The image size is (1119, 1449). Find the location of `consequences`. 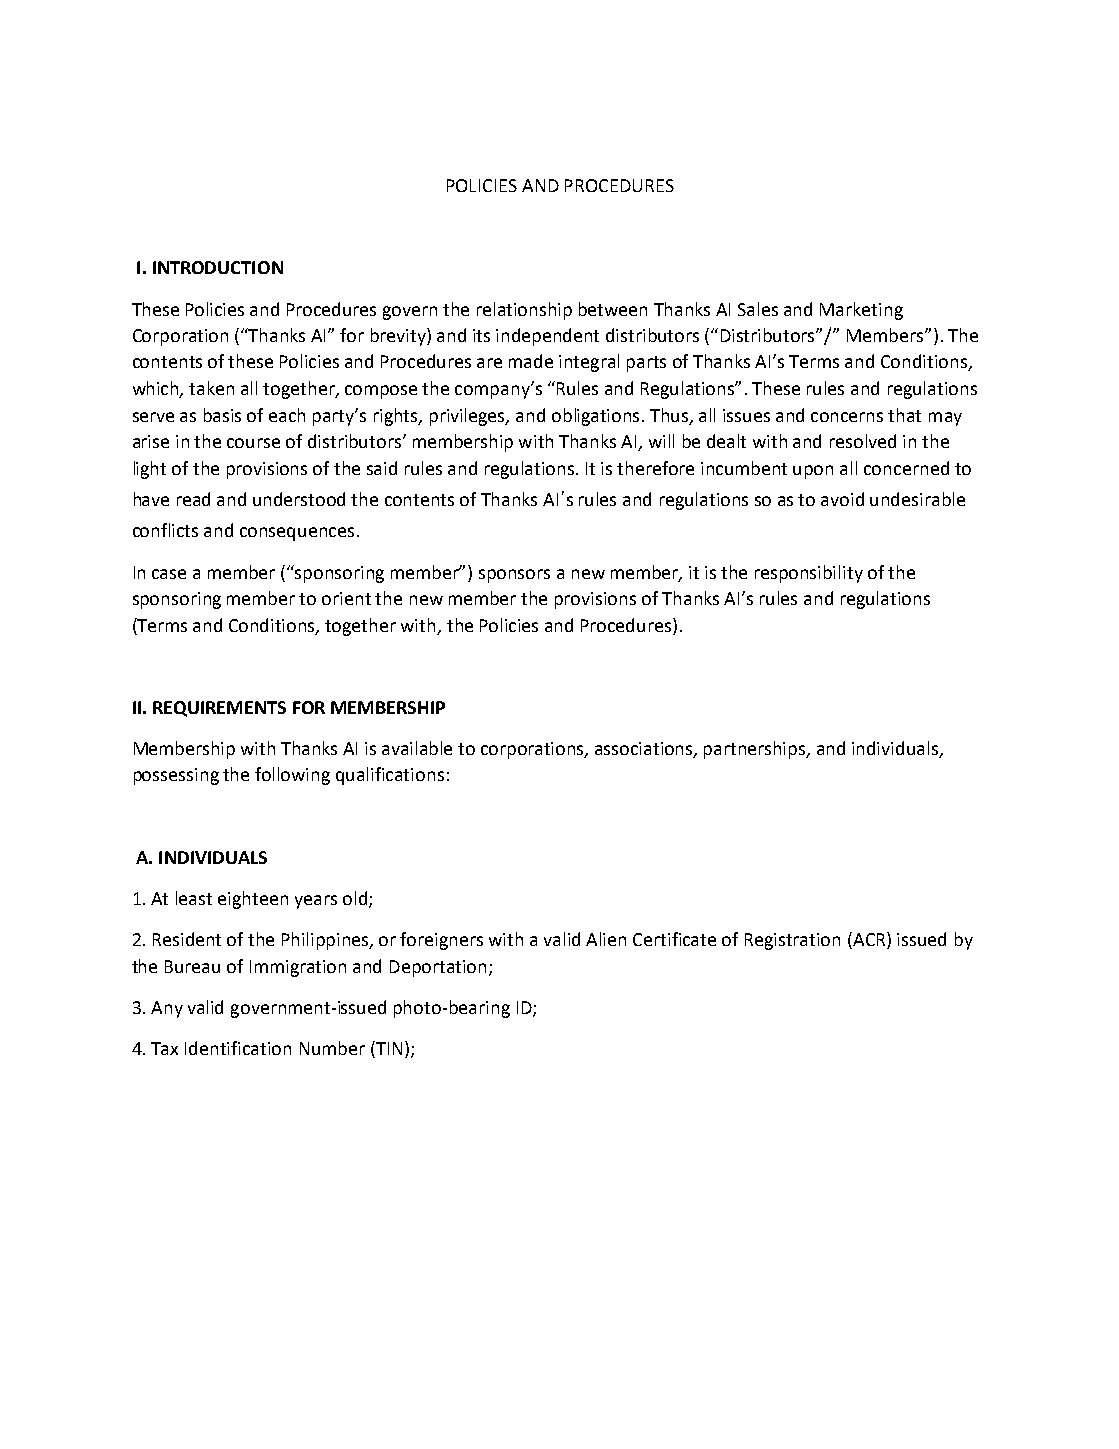

consequences is located at coordinates (297, 534).
